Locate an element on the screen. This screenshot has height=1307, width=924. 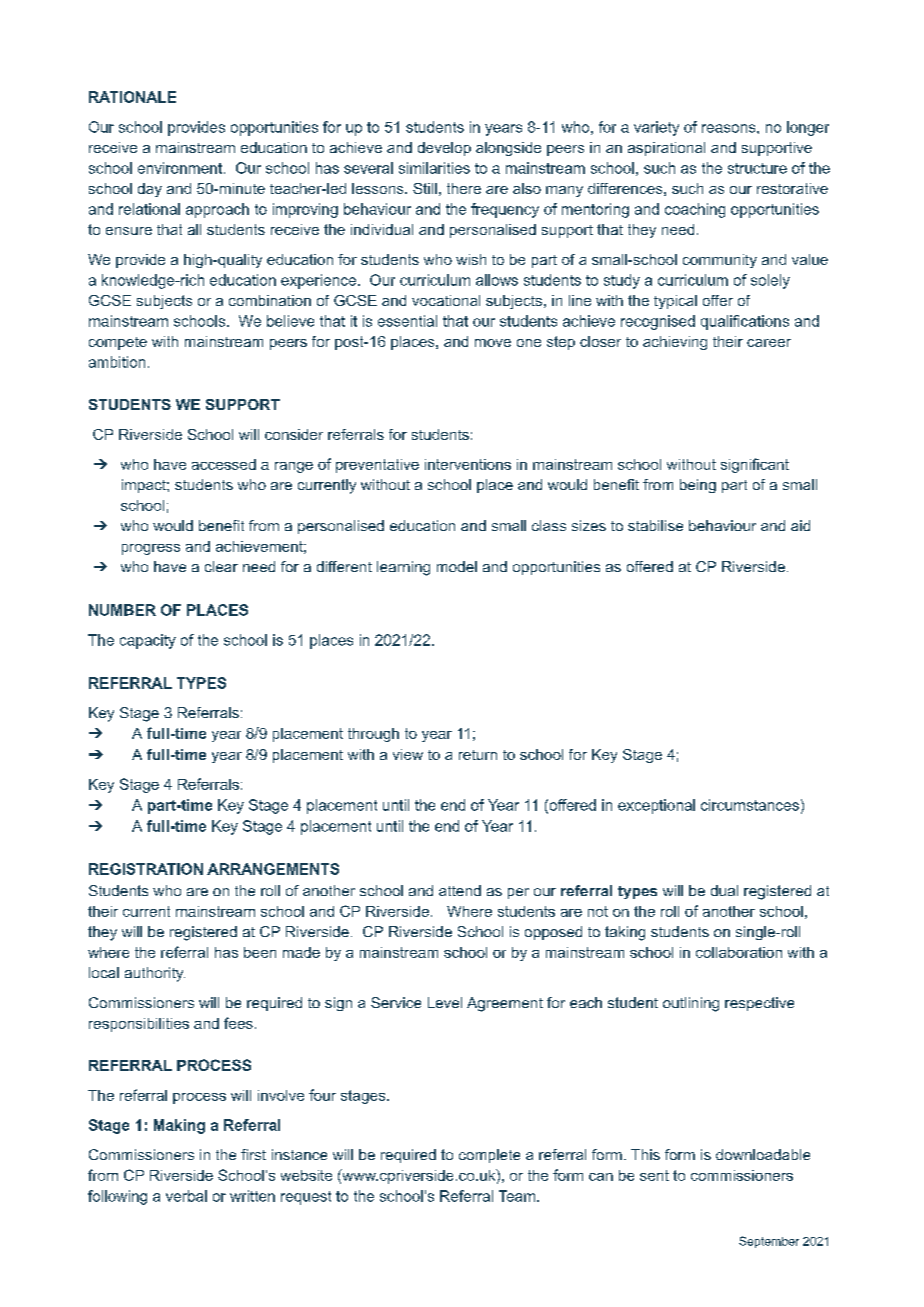
structure is located at coordinates (757, 168).
